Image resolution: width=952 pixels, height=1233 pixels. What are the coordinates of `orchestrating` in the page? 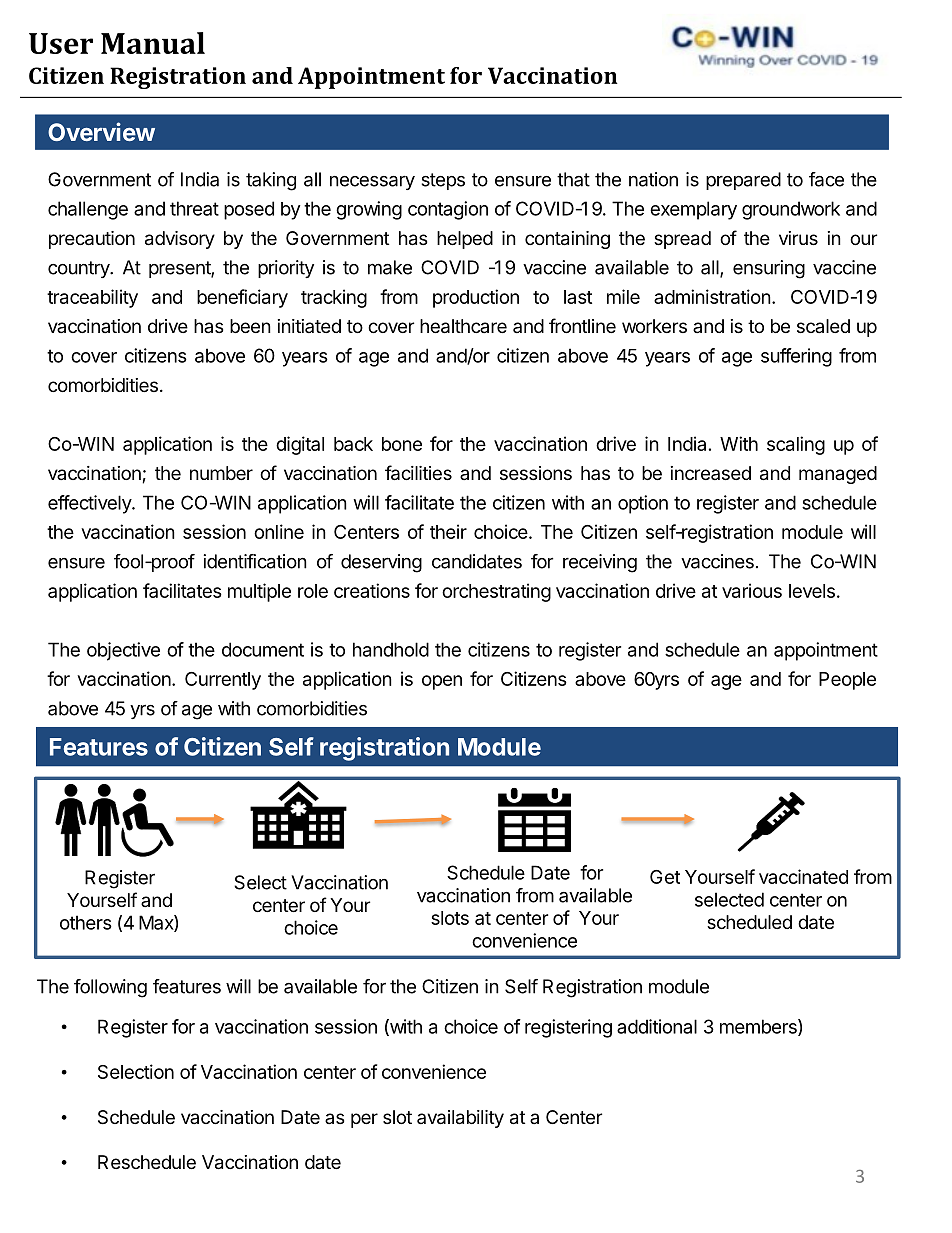 It's located at (496, 592).
